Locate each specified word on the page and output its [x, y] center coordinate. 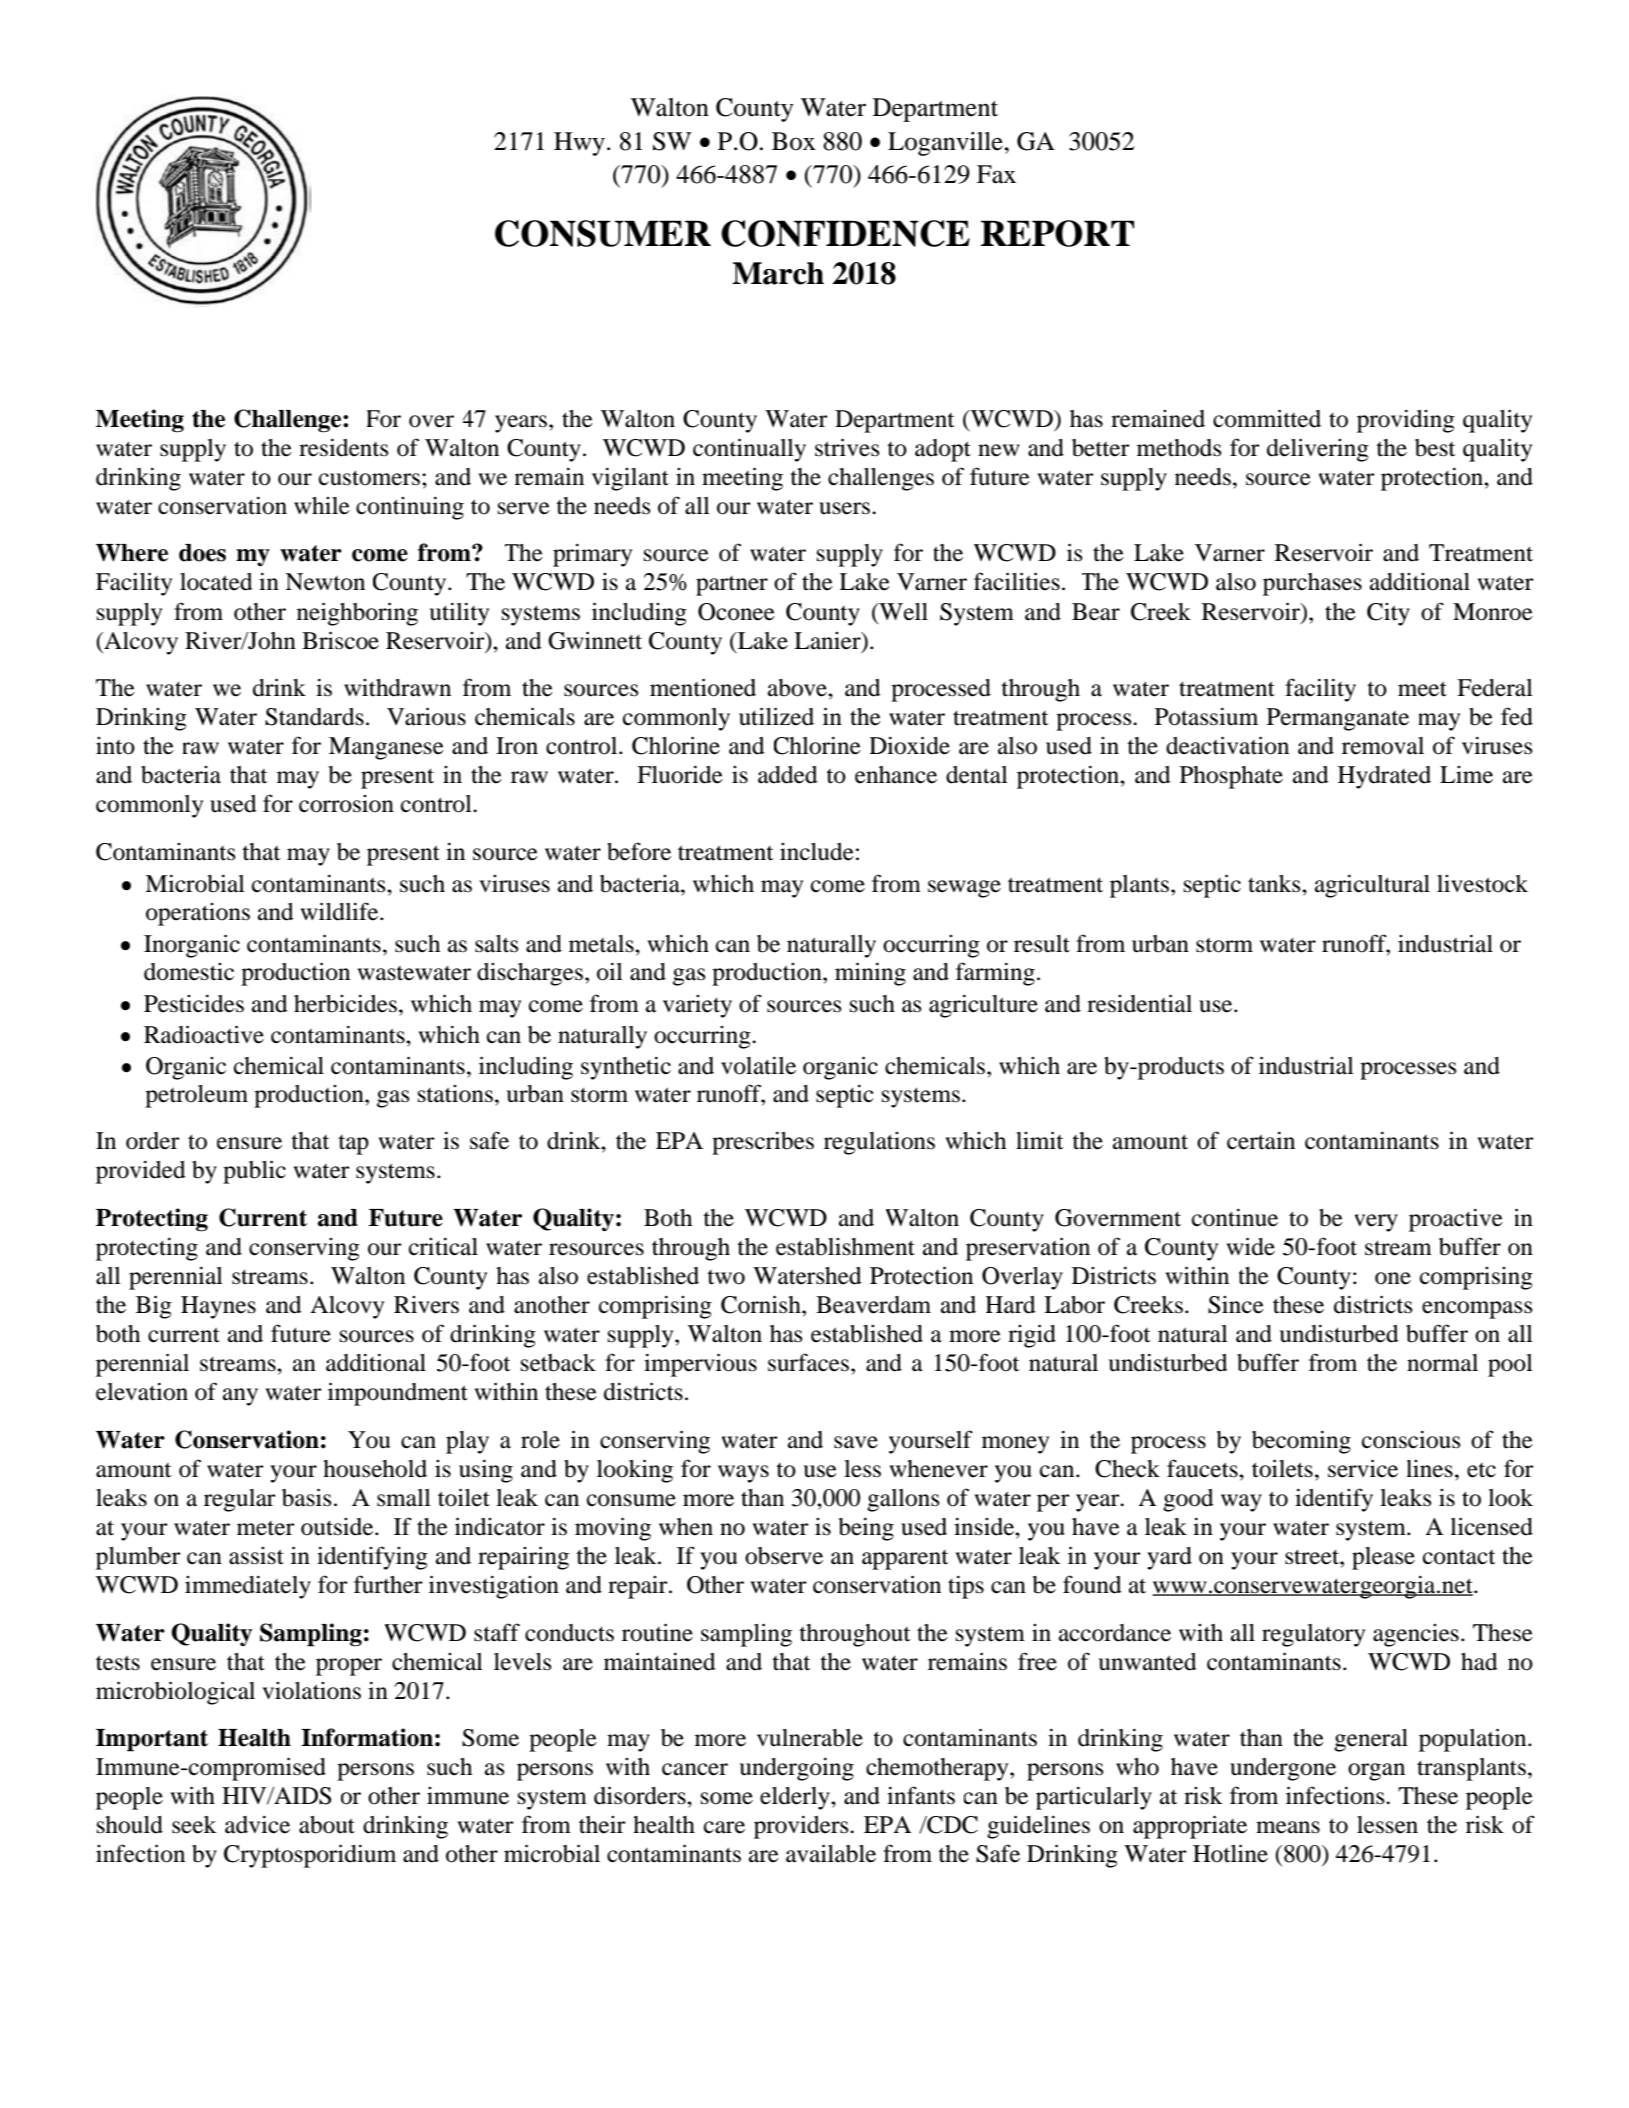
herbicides [345, 1004]
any [240, 1397]
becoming [1301, 1442]
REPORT [1057, 233]
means [1288, 1827]
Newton [325, 582]
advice [257, 1825]
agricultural [1372, 886]
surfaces [808, 1362]
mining [870, 974]
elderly [796, 1798]
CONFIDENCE [845, 233]
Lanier [828, 641]
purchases [1312, 584]
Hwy [579, 144]
